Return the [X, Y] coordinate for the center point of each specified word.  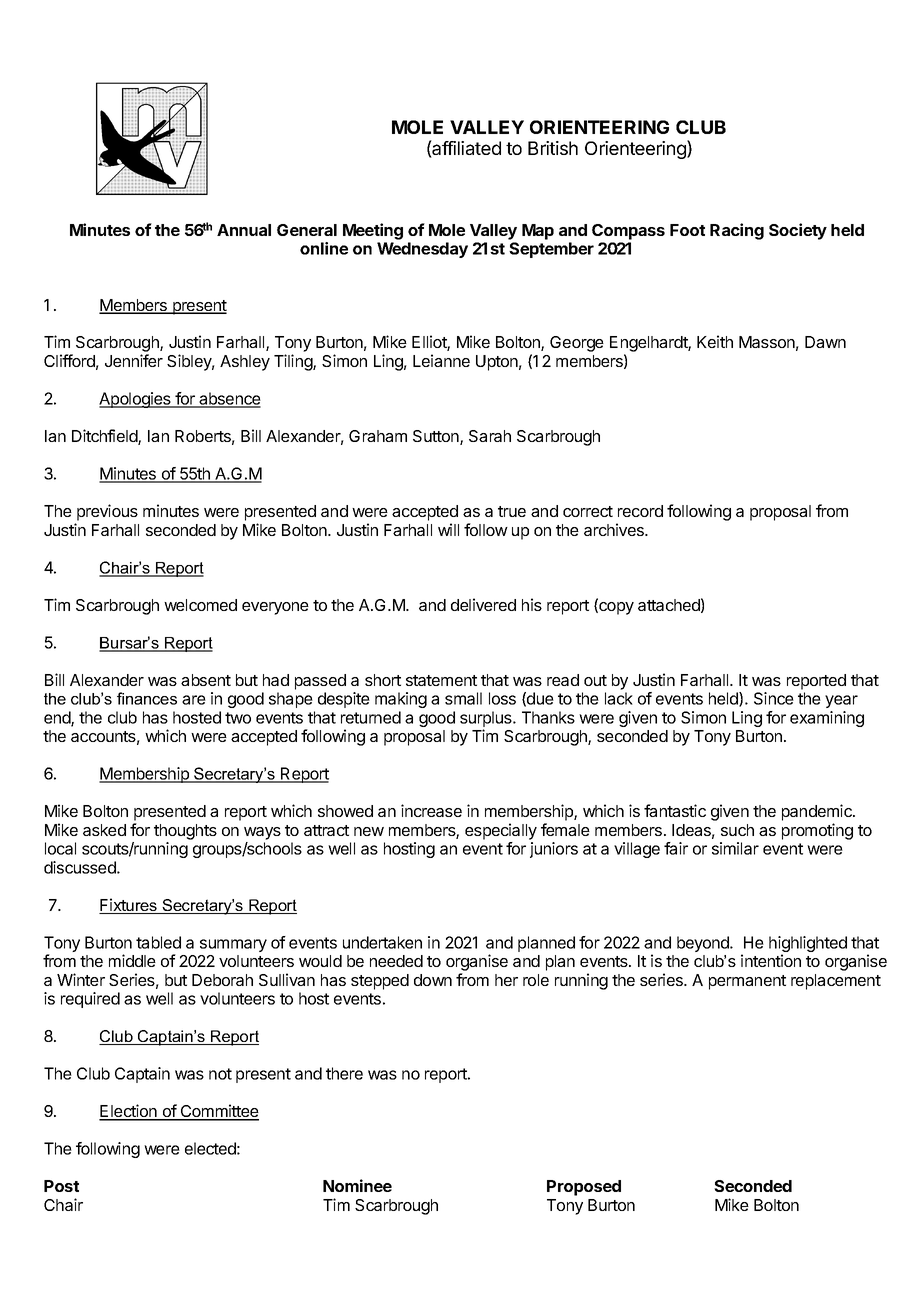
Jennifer [134, 360]
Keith [715, 341]
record [640, 511]
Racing [737, 231]
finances [147, 698]
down [433, 980]
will [448, 529]
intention [771, 960]
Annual [244, 230]
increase [431, 810]
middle [132, 960]
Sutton [437, 437]
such [737, 830]
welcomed [200, 605]
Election [129, 1112]
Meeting [373, 231]
